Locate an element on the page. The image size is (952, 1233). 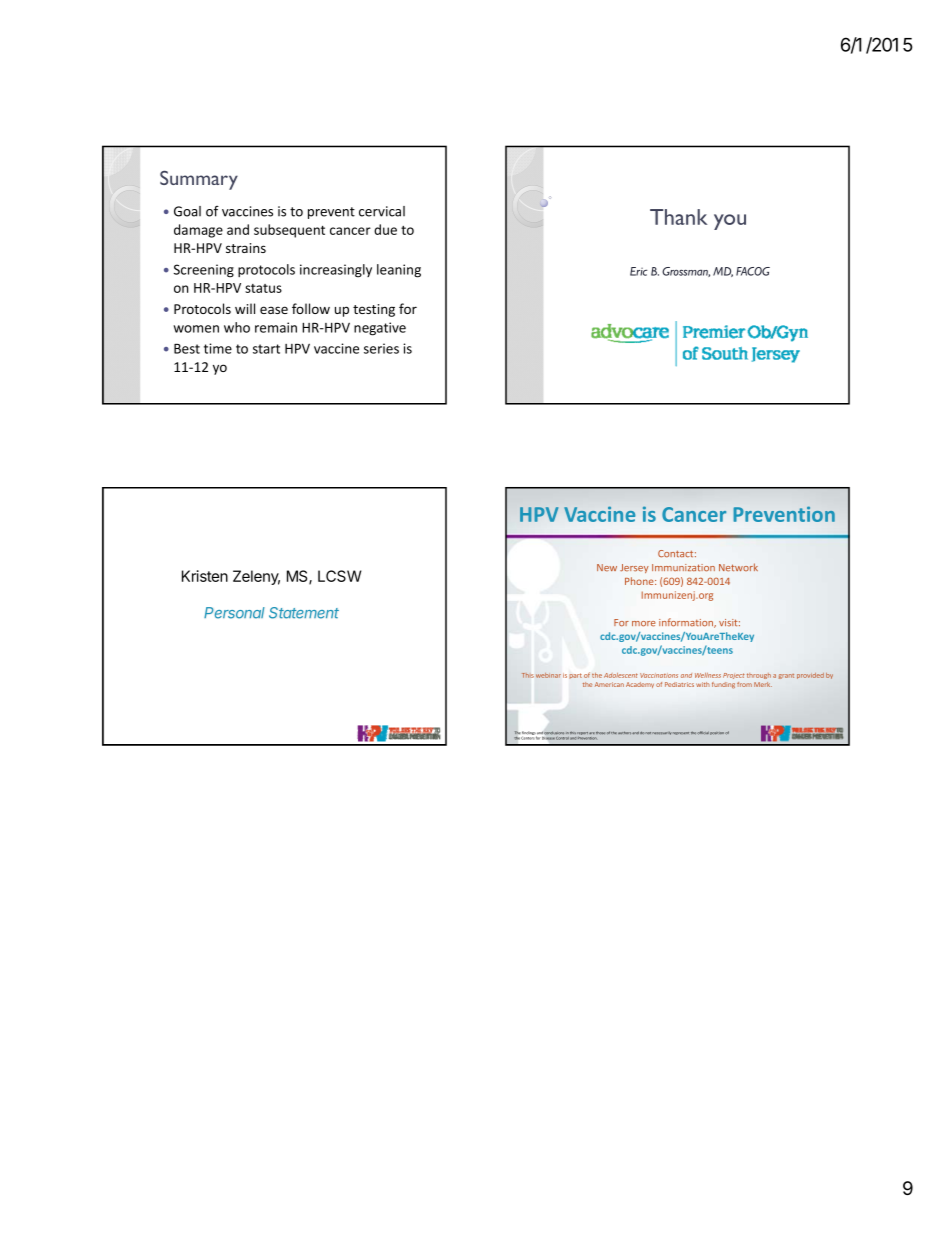
position is located at coordinates (717, 733).
